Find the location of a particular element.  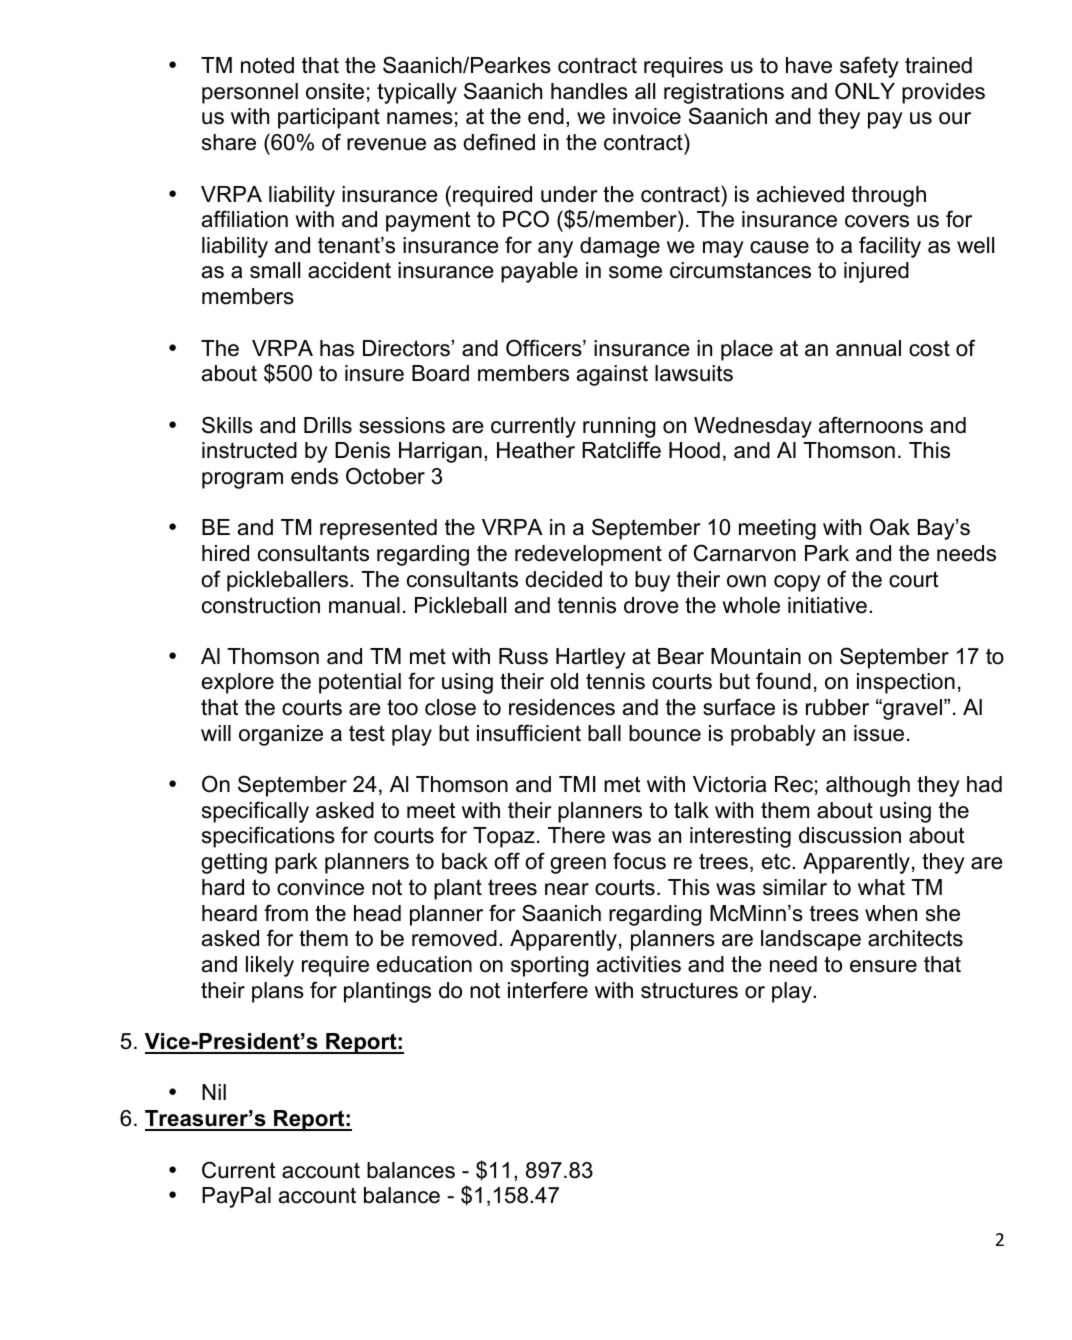

Hartley is located at coordinates (591, 658).
